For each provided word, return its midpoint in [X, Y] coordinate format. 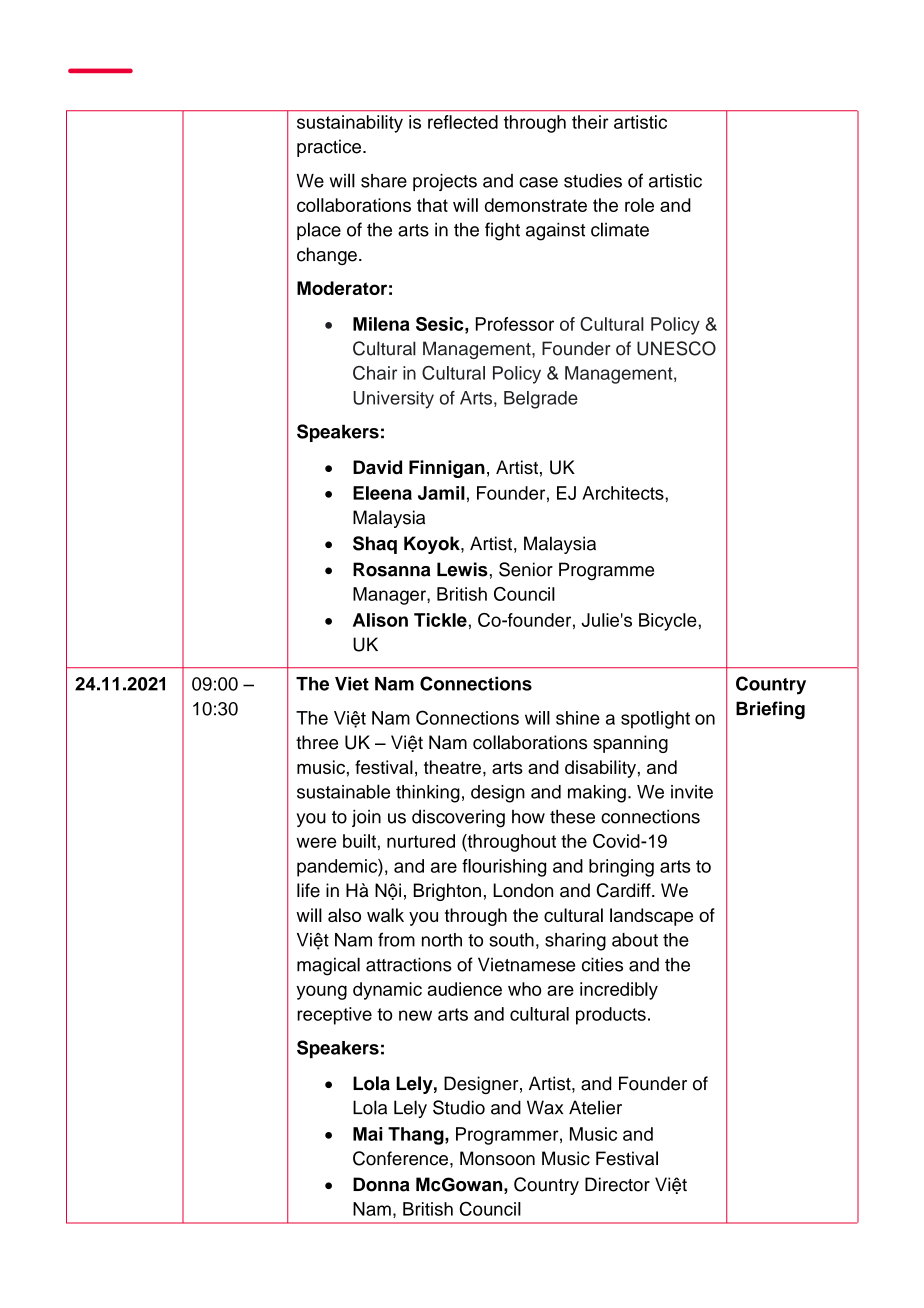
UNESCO [676, 348]
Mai [367, 1134]
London [523, 890]
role [639, 205]
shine [578, 718]
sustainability [350, 124]
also [344, 915]
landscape [651, 917]
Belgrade [541, 400]
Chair [375, 373]
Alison [380, 620]
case [538, 182]
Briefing [770, 710]
